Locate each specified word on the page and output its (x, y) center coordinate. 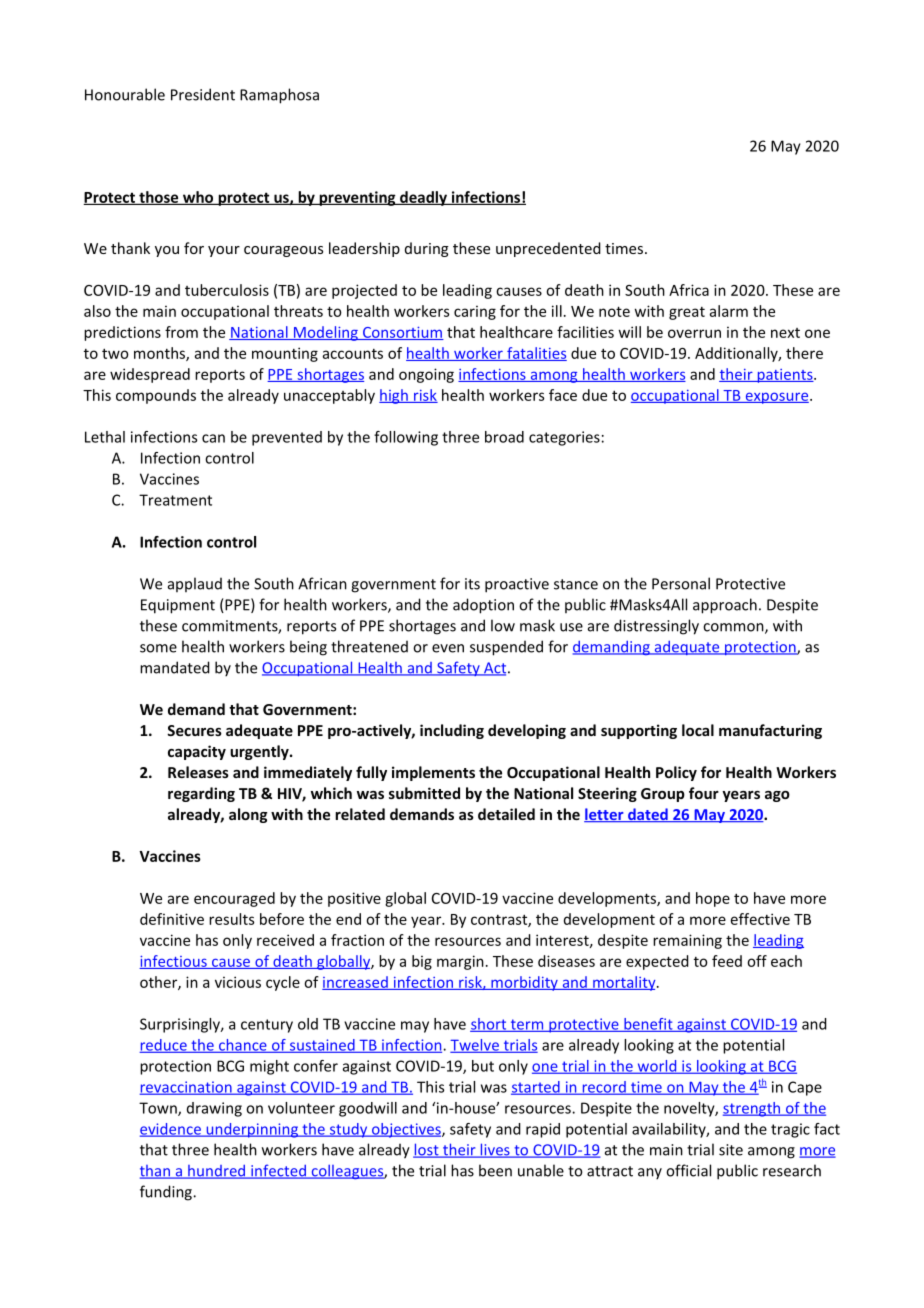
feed (727, 961)
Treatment (175, 500)
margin (460, 962)
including (452, 731)
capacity (197, 752)
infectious (174, 962)
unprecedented (548, 249)
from (181, 332)
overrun (694, 333)
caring (475, 312)
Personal (681, 583)
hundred (217, 1172)
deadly (423, 198)
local (698, 730)
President (203, 94)
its (472, 584)
